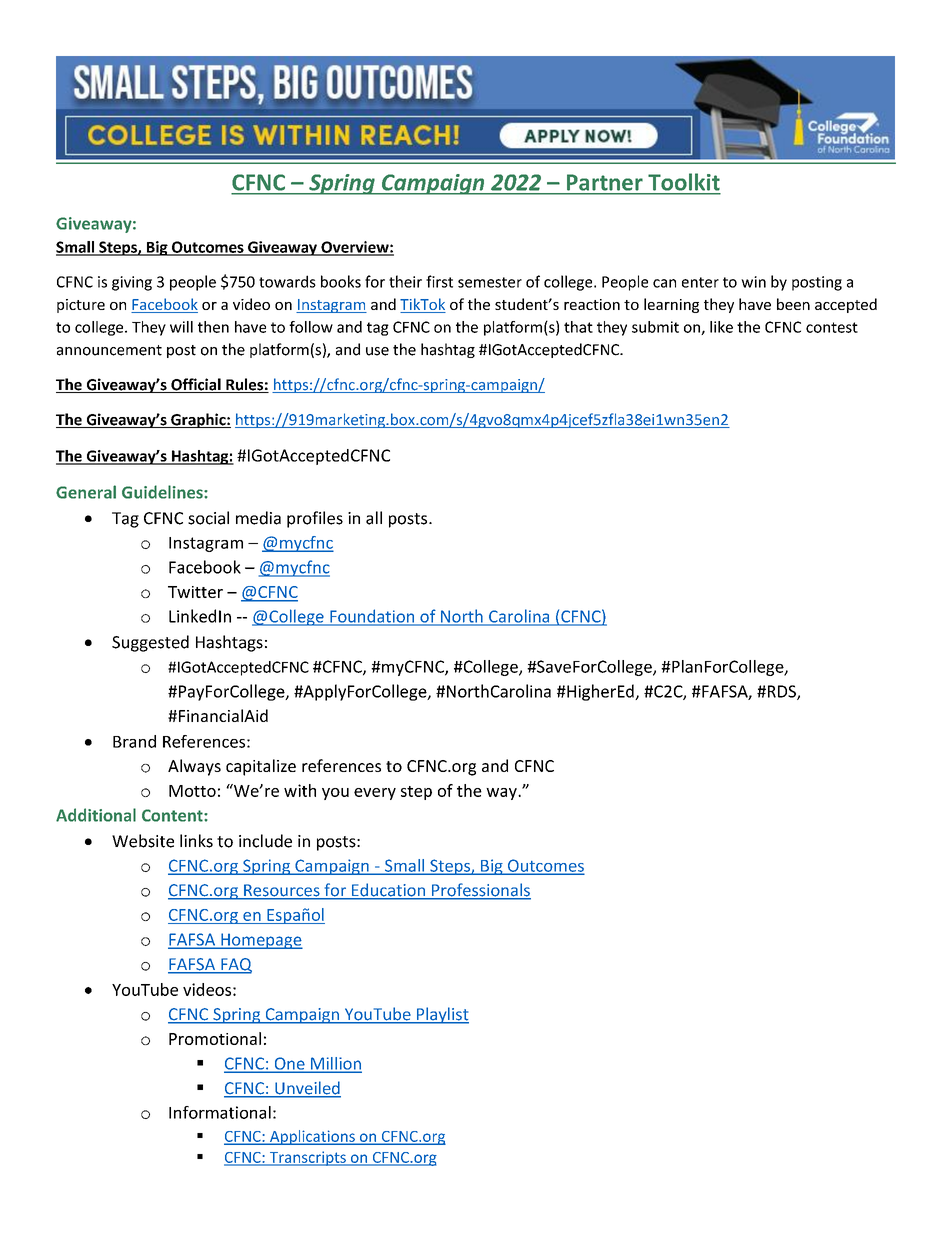  I want to click on profiles, so click(315, 519).
